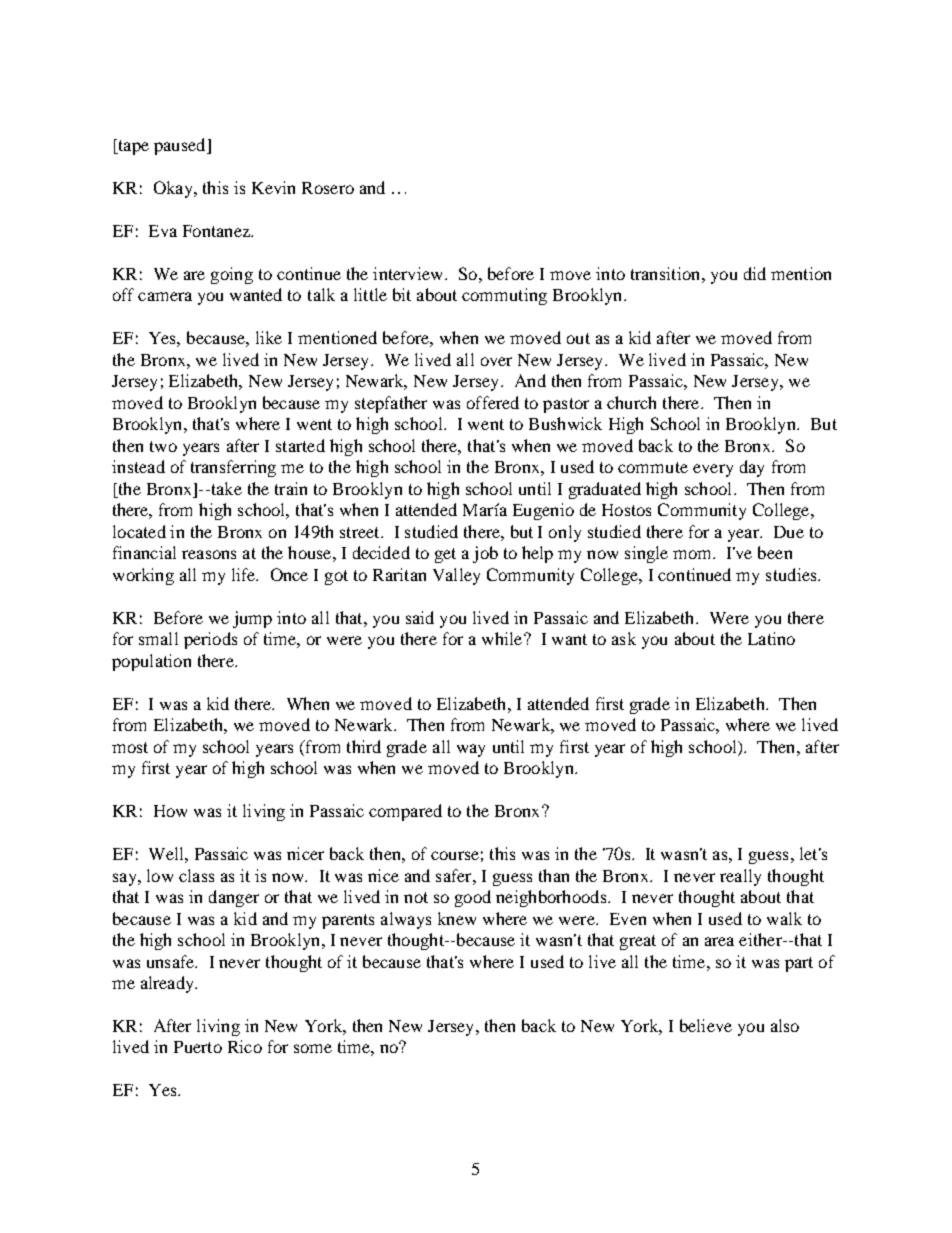 The width and height of the image is (952, 1233). I want to click on Valley, so click(456, 576).
